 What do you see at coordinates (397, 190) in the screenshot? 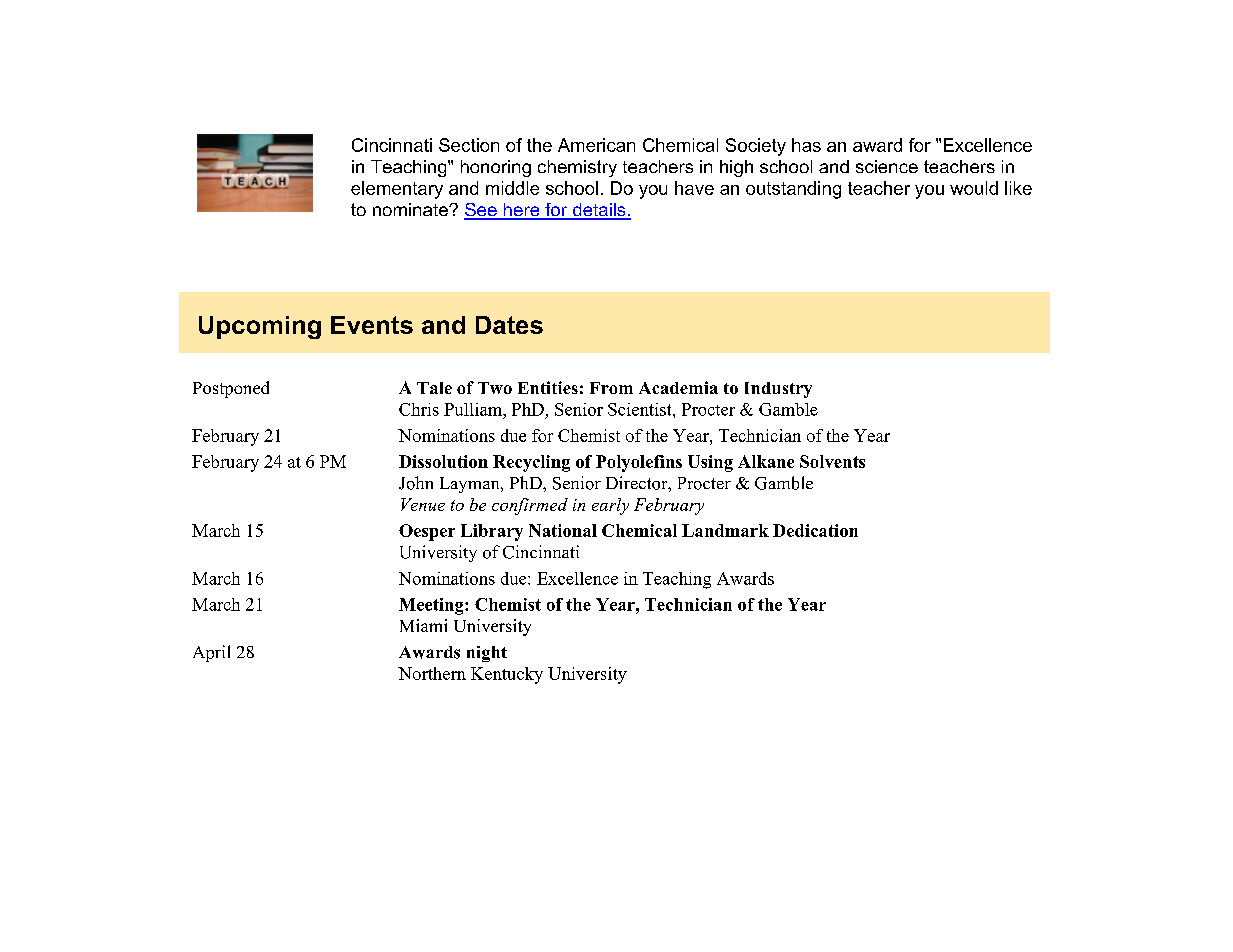
I see `elementary` at bounding box center [397, 190].
